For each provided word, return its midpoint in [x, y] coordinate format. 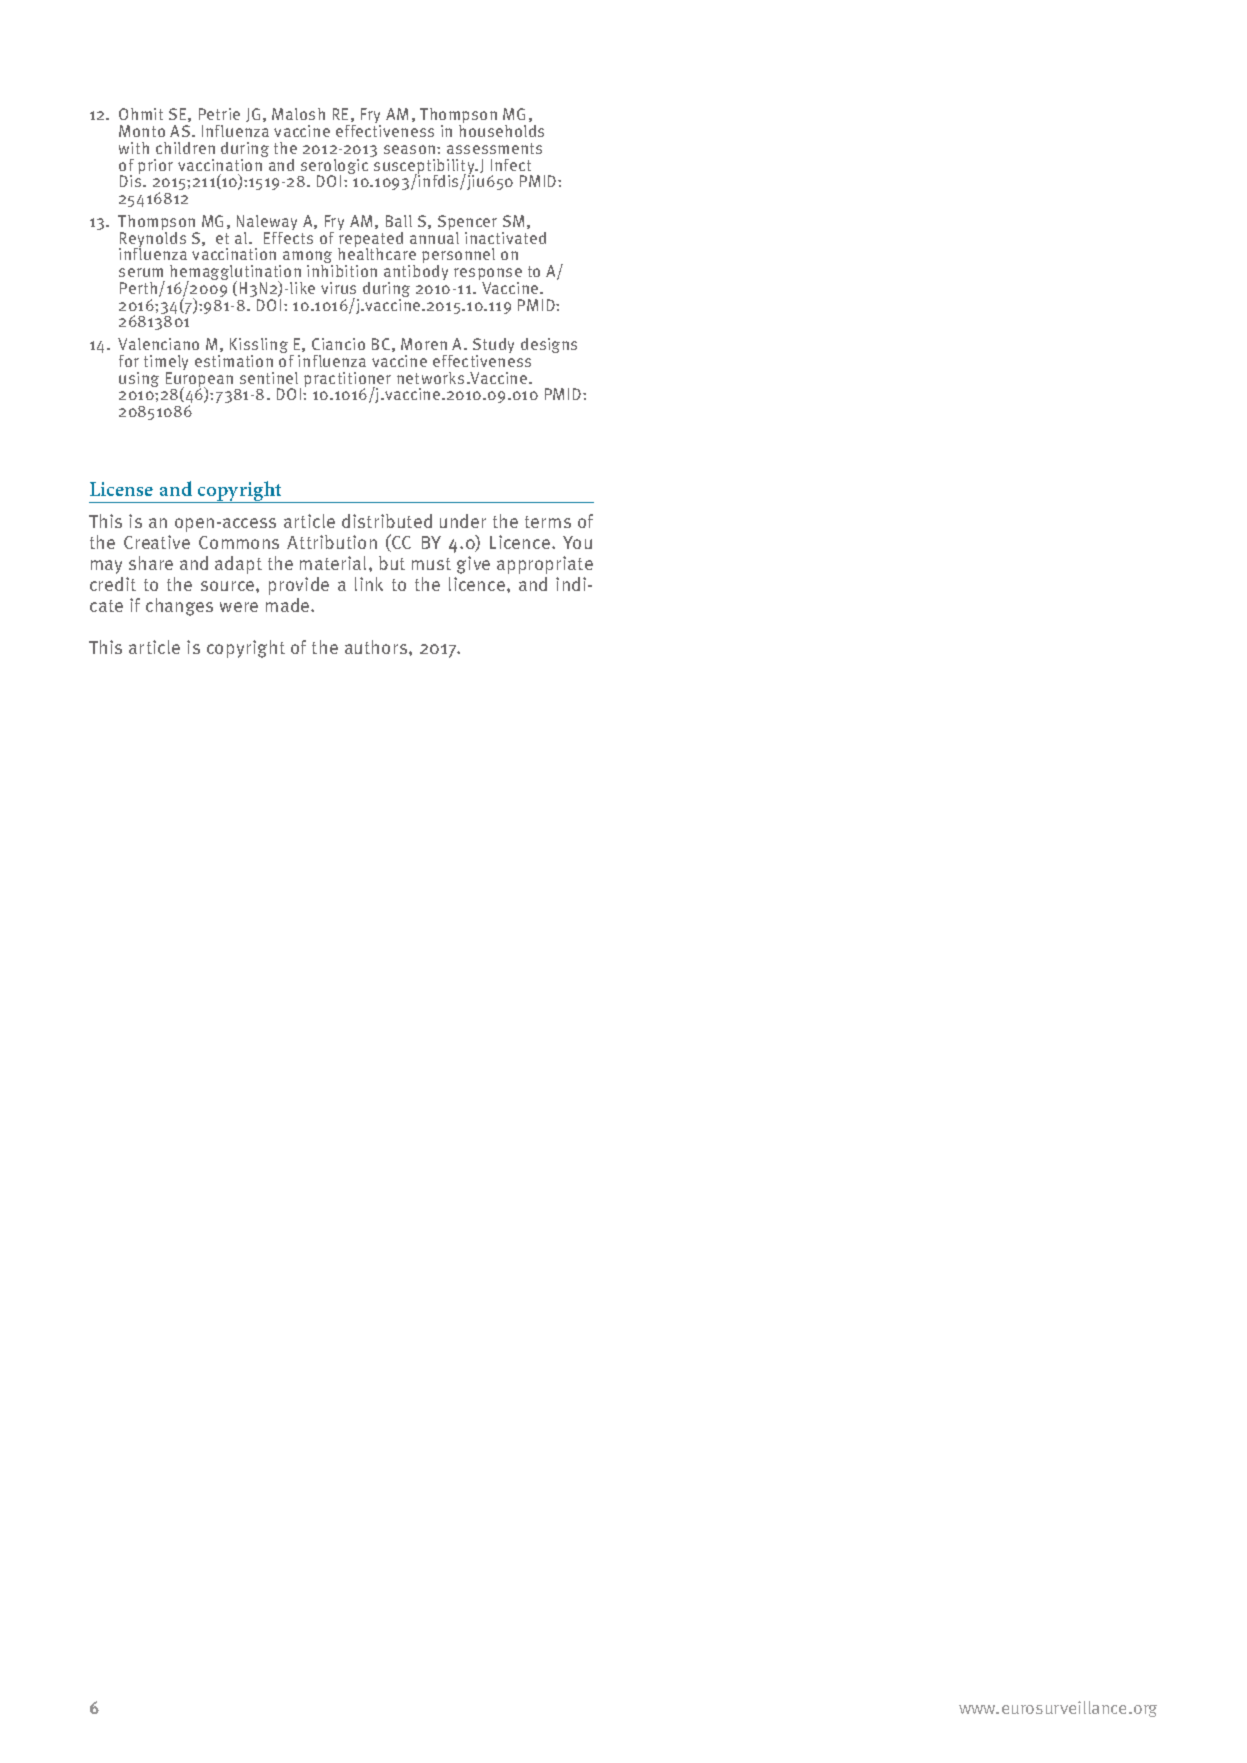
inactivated [505, 238]
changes [179, 607]
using [139, 379]
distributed [387, 521]
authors [377, 647]
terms [548, 522]
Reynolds [152, 239]
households [501, 131]
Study [493, 347]
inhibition [342, 271]
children [185, 148]
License [121, 489]
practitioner [347, 381]
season [411, 149]
